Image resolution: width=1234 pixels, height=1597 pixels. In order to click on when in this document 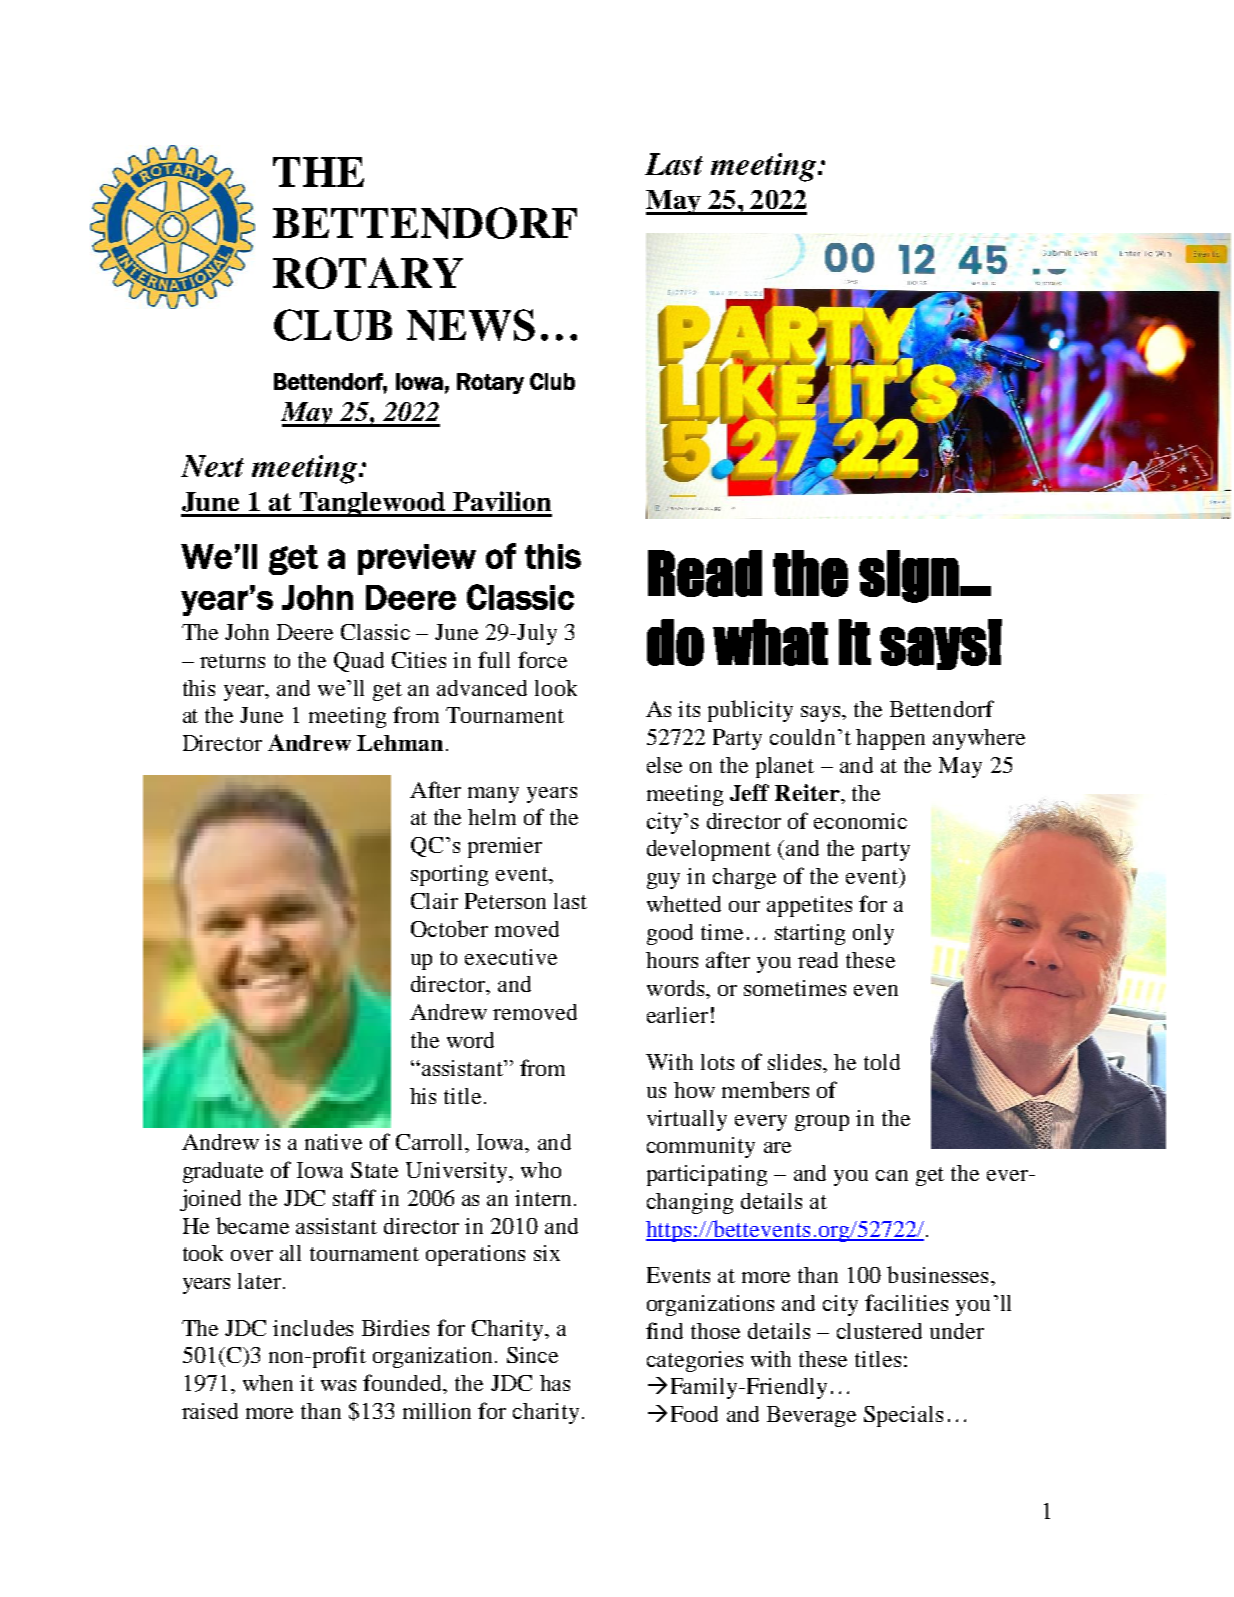, I will do `click(268, 1383)`.
